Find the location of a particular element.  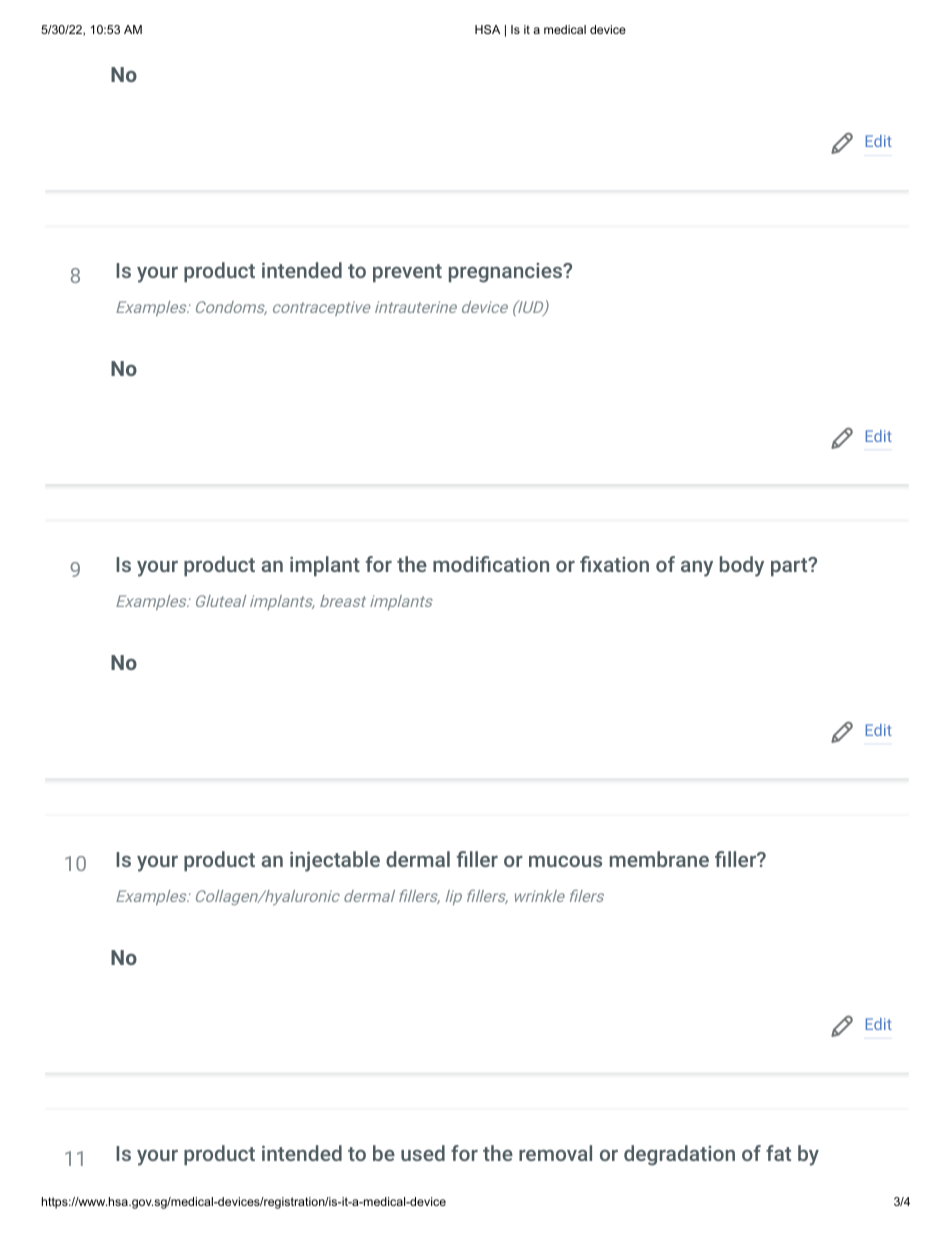

fat is located at coordinates (778, 1153).
